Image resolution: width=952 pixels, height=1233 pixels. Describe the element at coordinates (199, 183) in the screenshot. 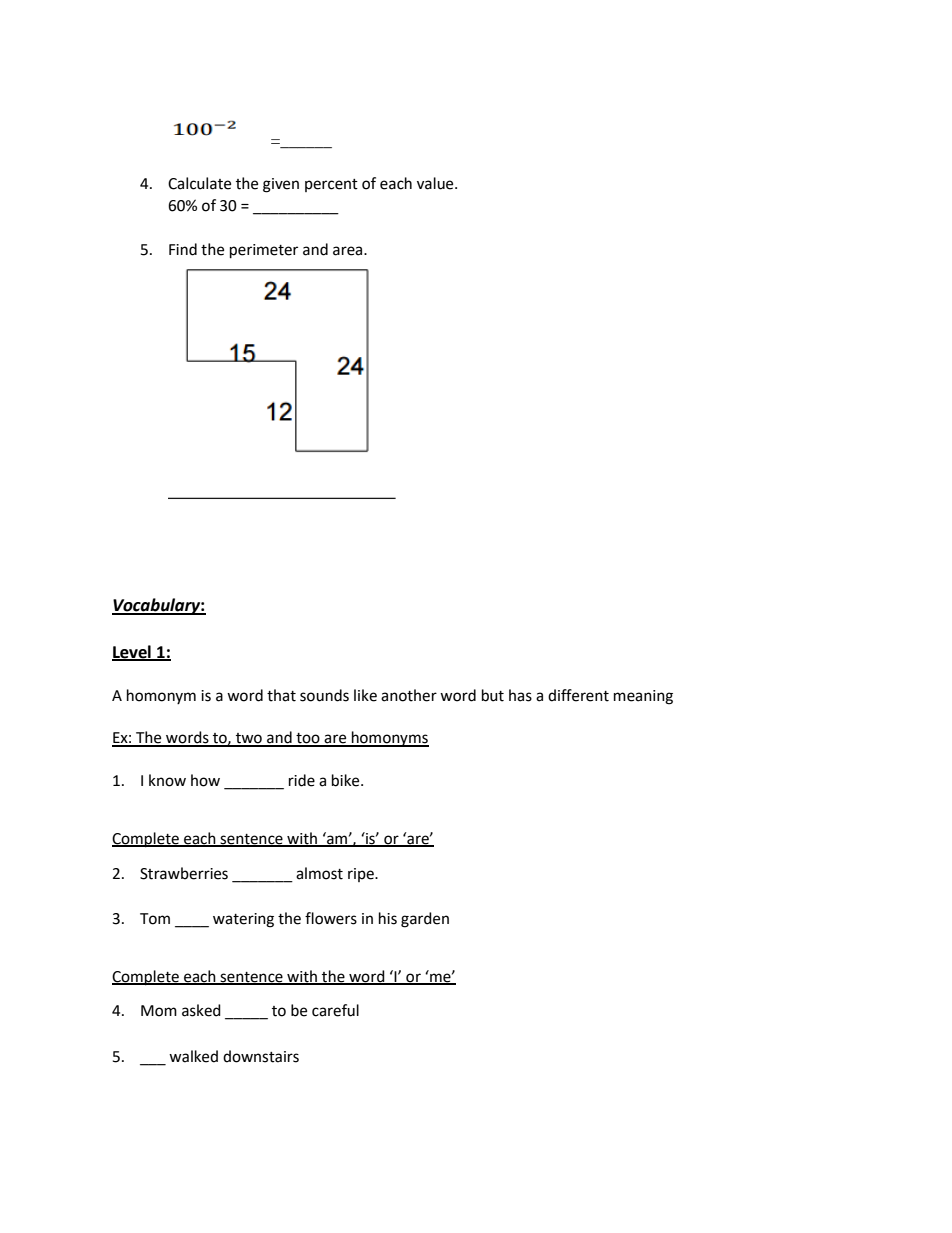

I see `Calculate` at that location.
